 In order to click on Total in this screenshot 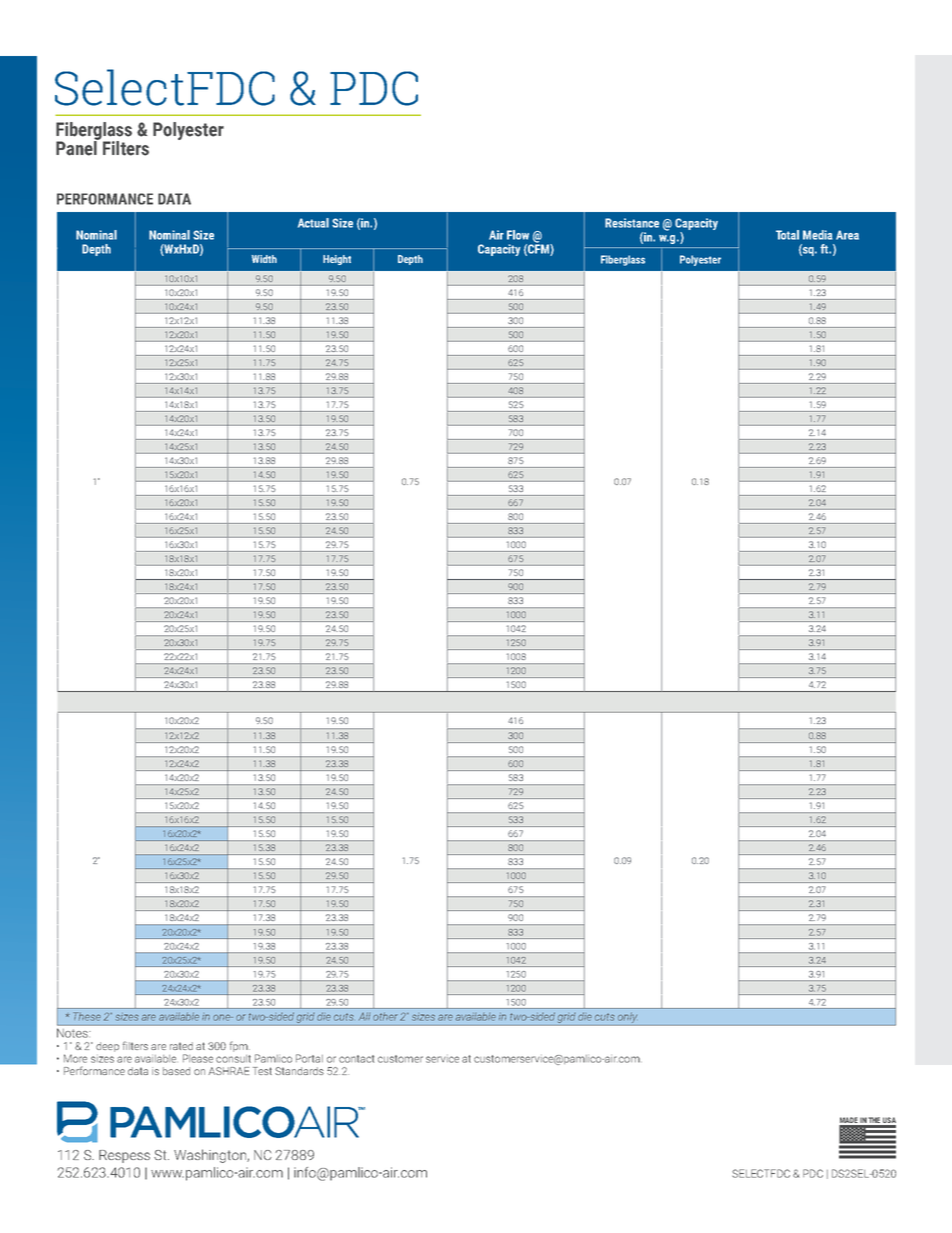, I will do `click(787, 235)`.
